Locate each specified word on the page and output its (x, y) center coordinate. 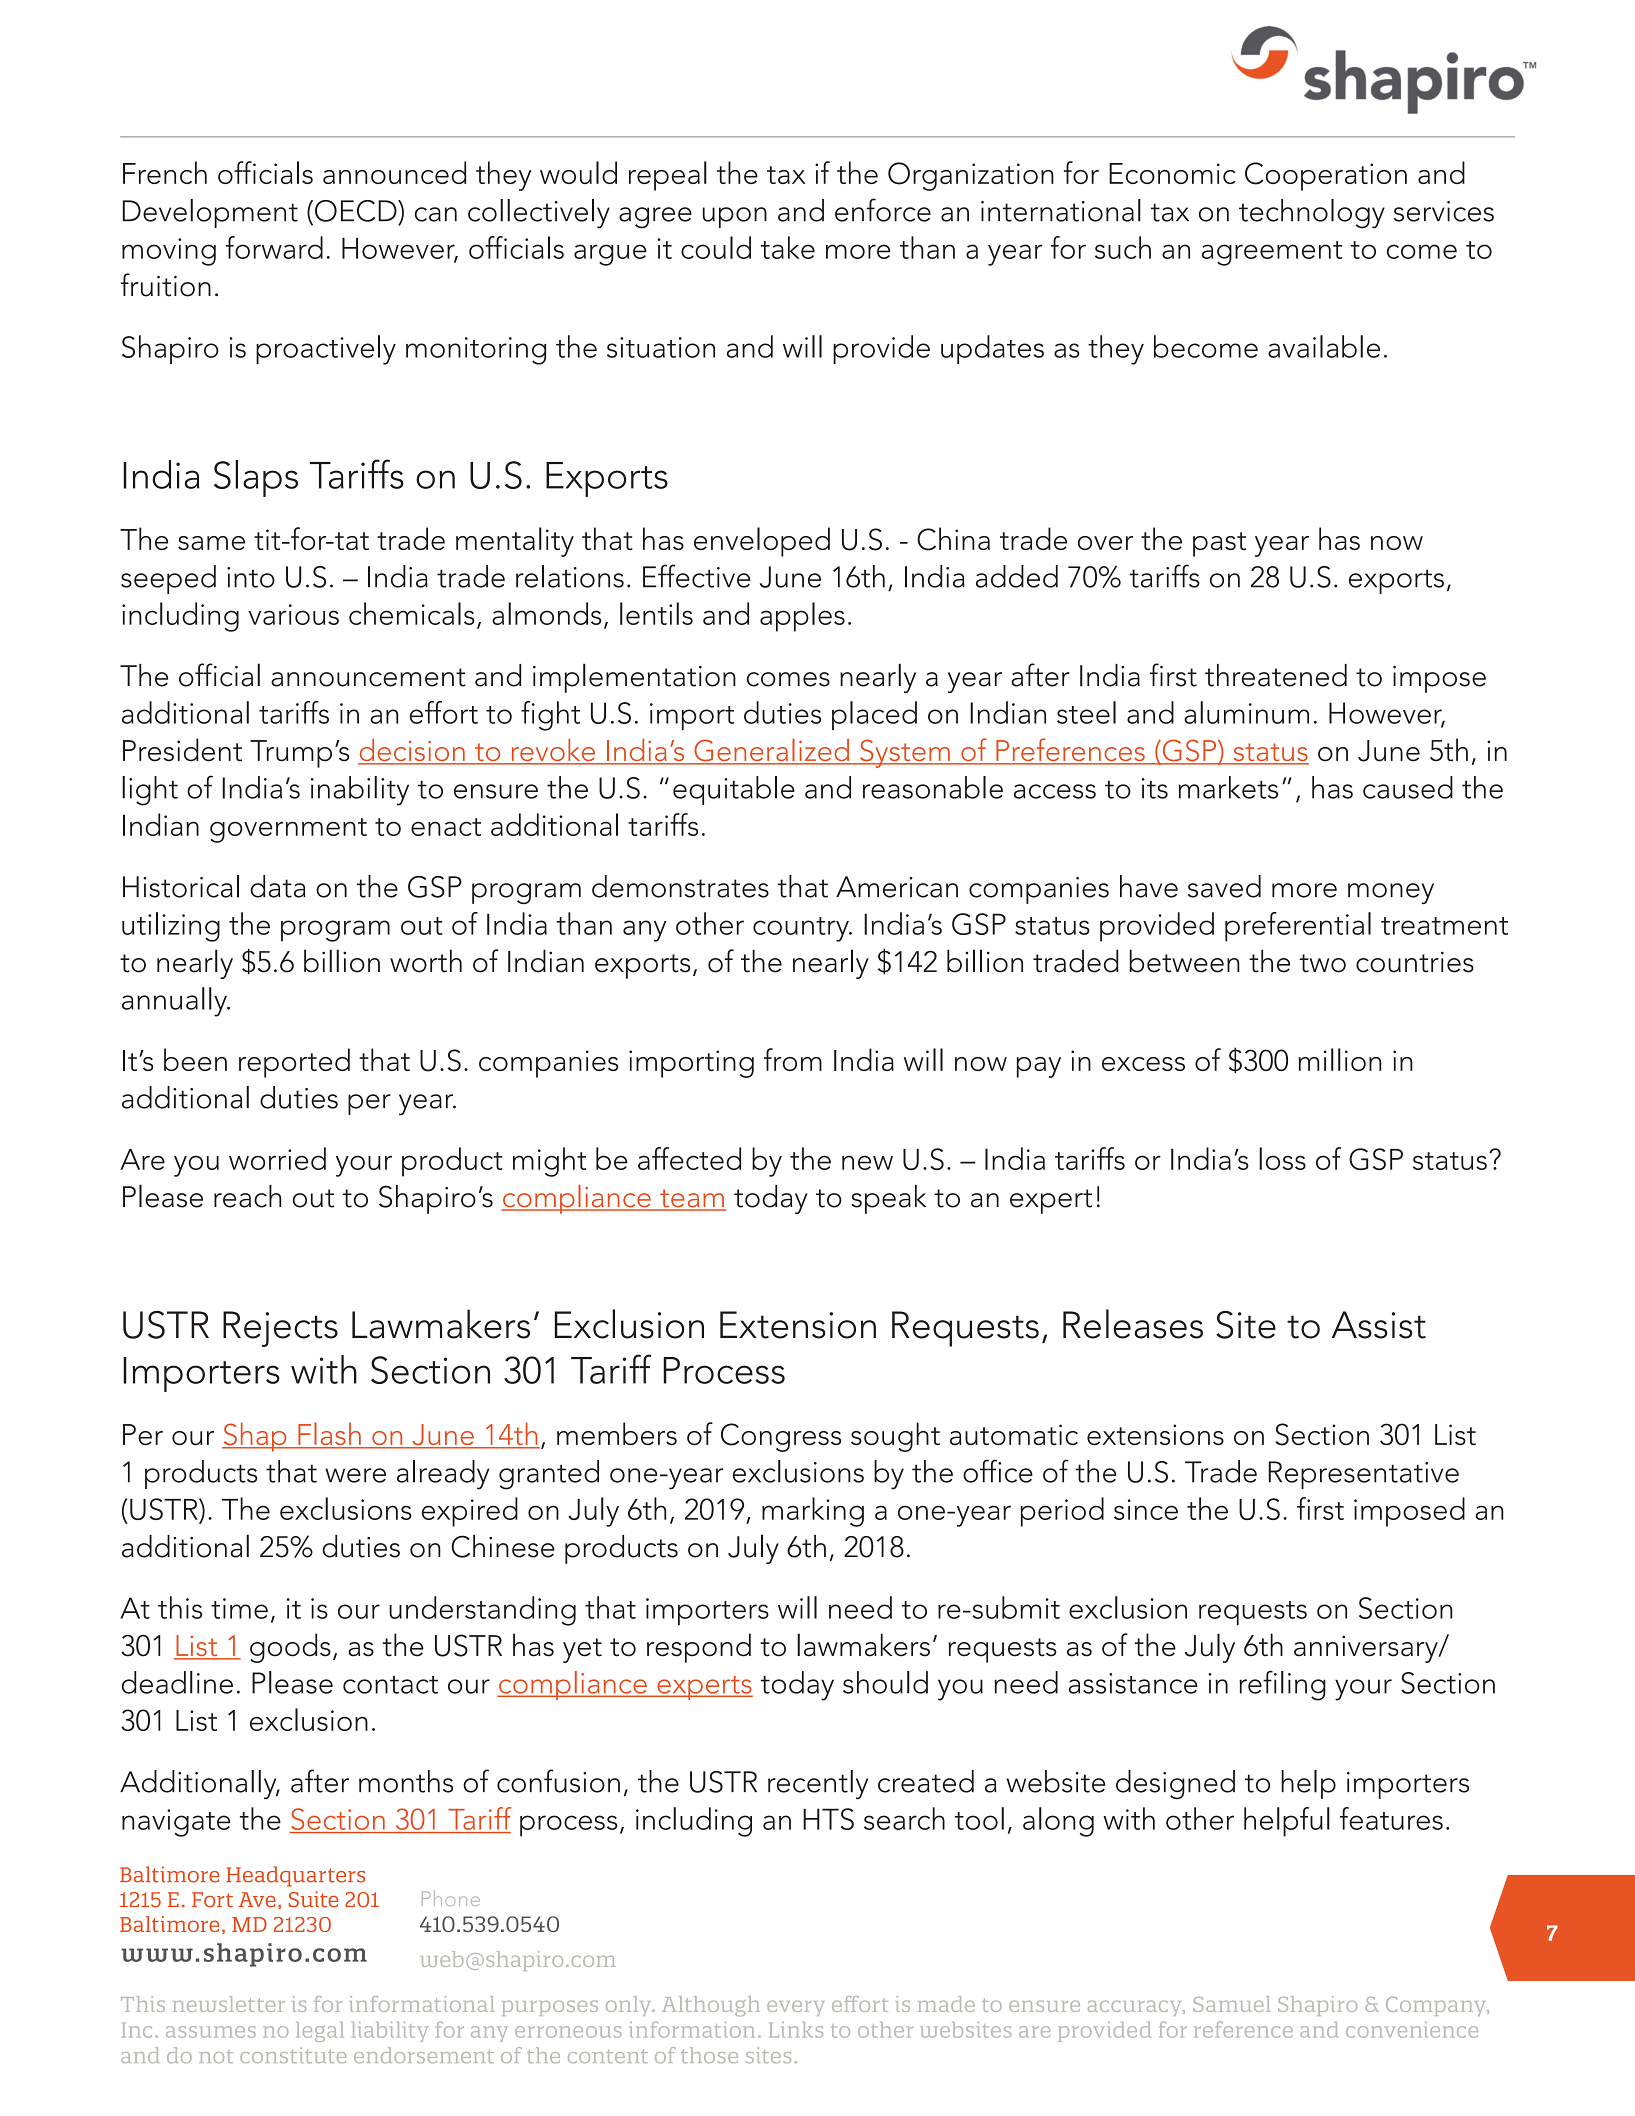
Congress (781, 1437)
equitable (734, 790)
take (788, 247)
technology (1312, 214)
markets (1228, 787)
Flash (329, 1435)
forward (274, 247)
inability (360, 791)
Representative (1364, 1475)
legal (320, 2032)
